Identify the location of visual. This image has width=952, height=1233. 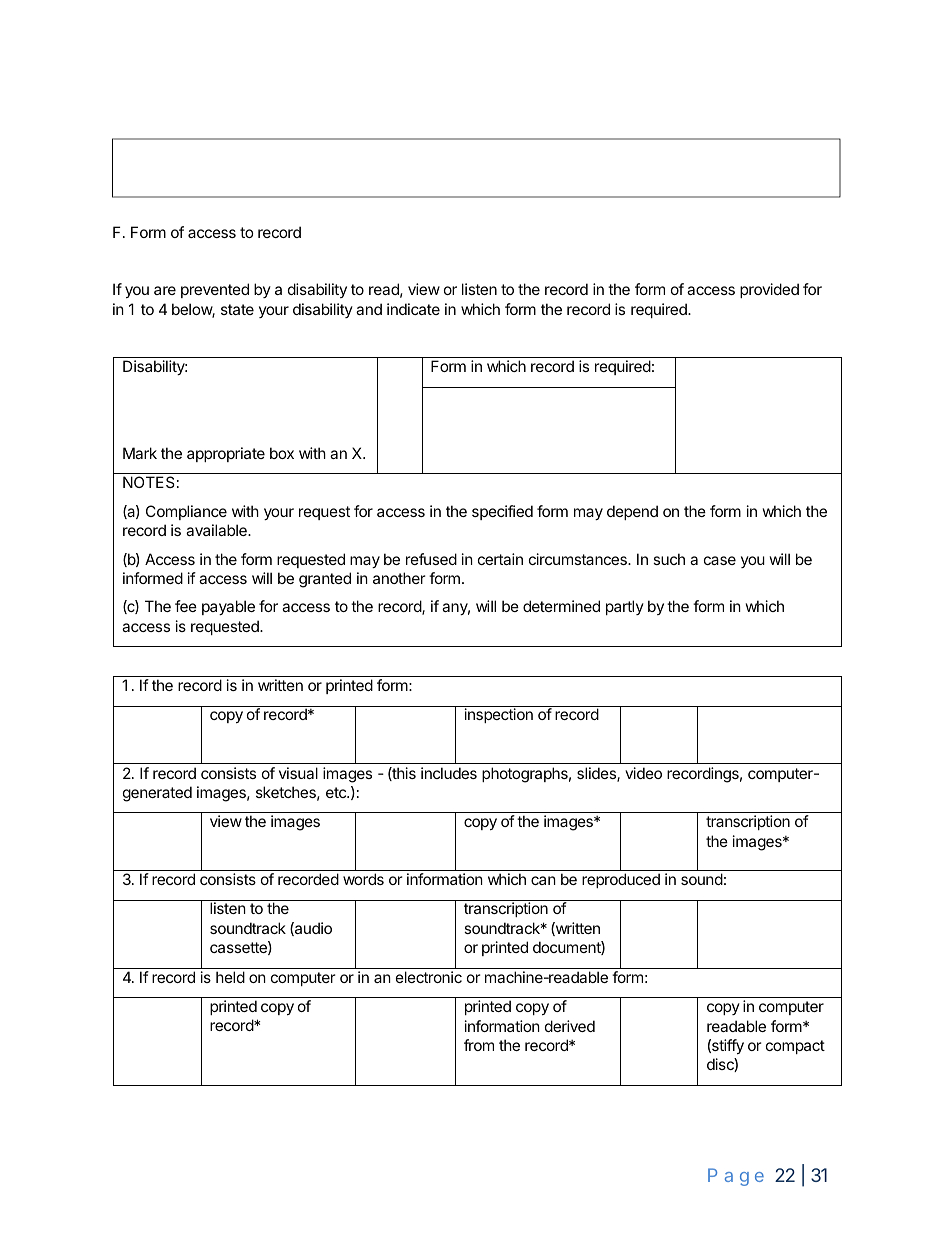
(298, 773).
